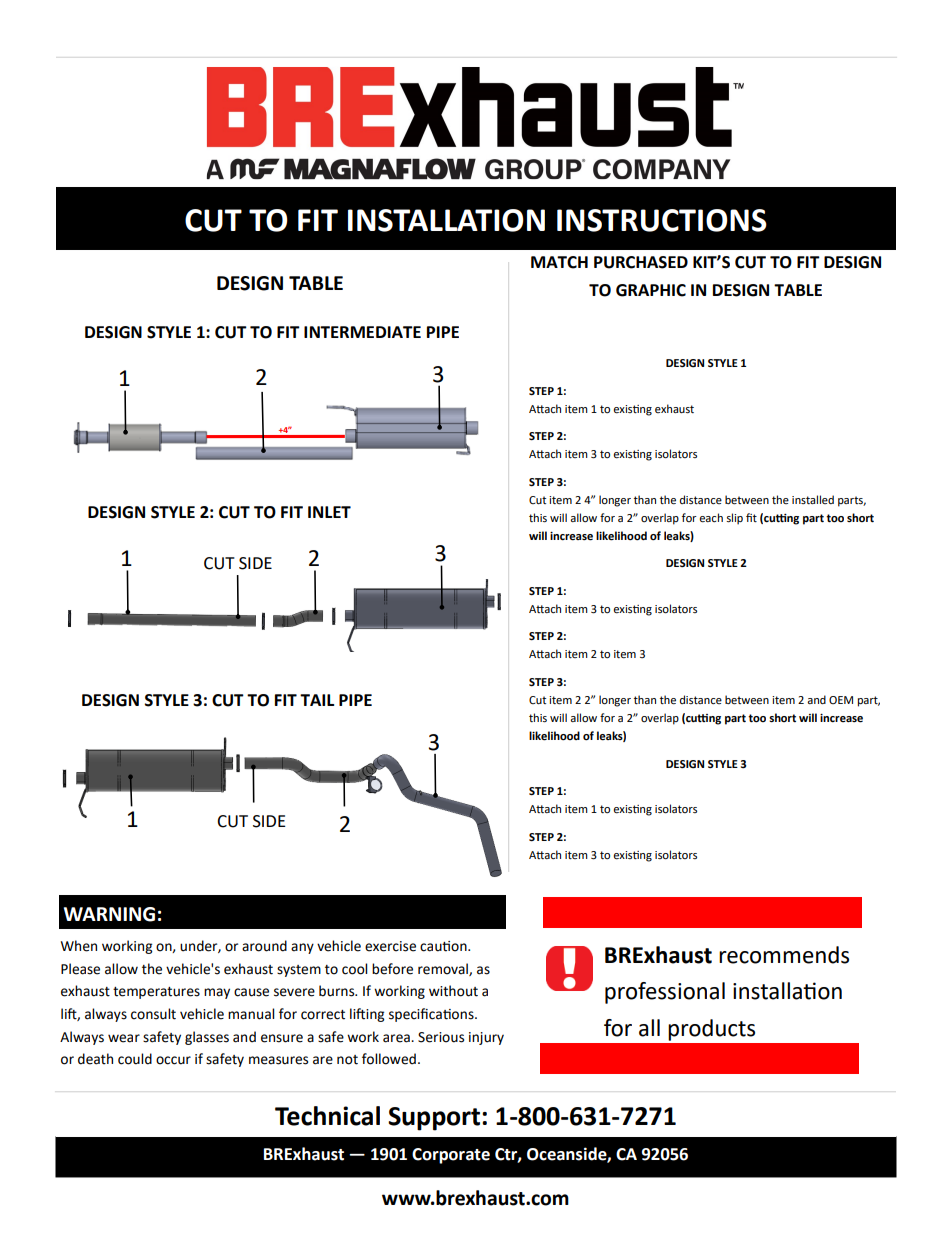 This screenshot has width=952, height=1233. Describe the element at coordinates (444, 969) in the screenshot. I see `removal` at that location.
